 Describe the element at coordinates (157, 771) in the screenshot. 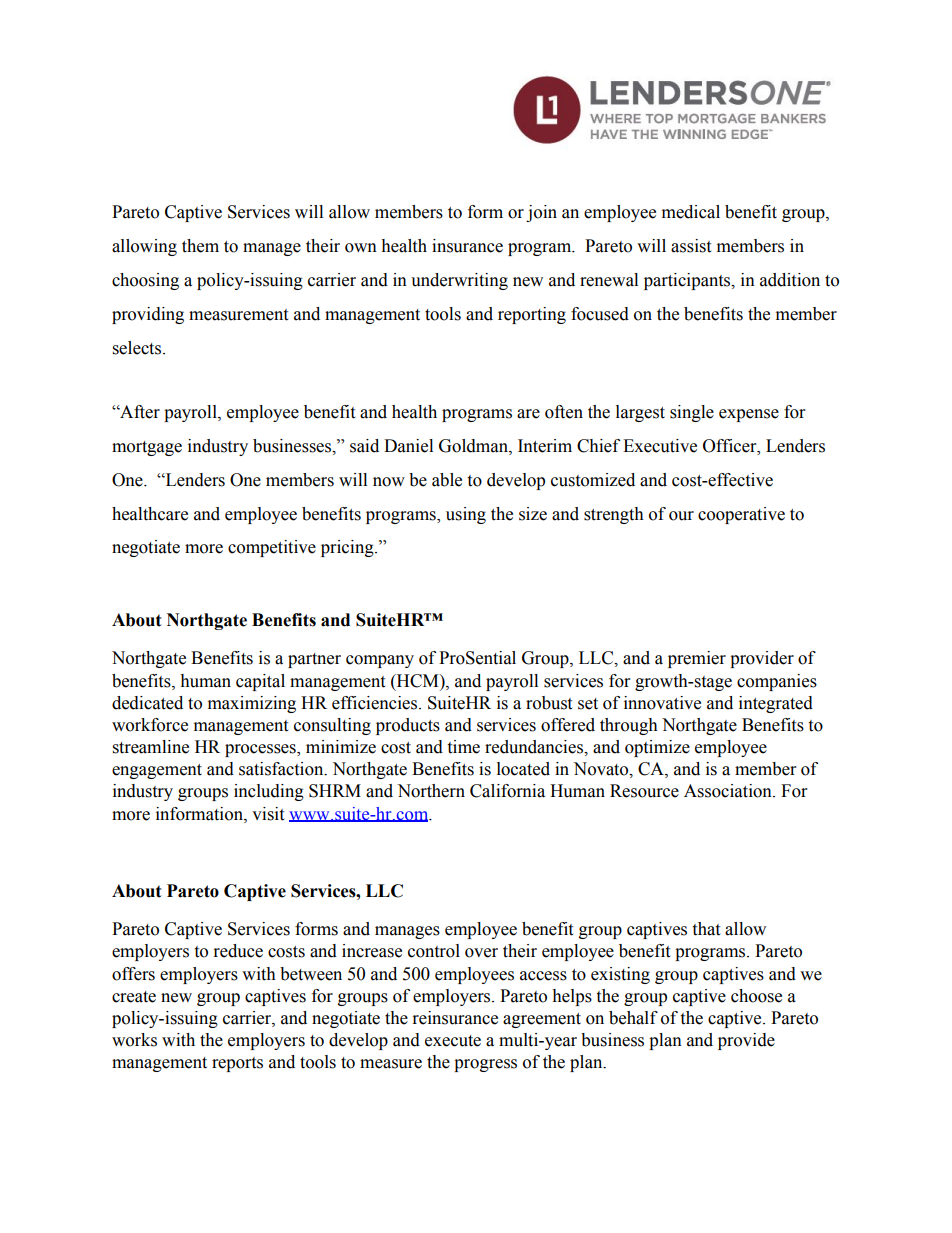

I see `engagement` at that location.
